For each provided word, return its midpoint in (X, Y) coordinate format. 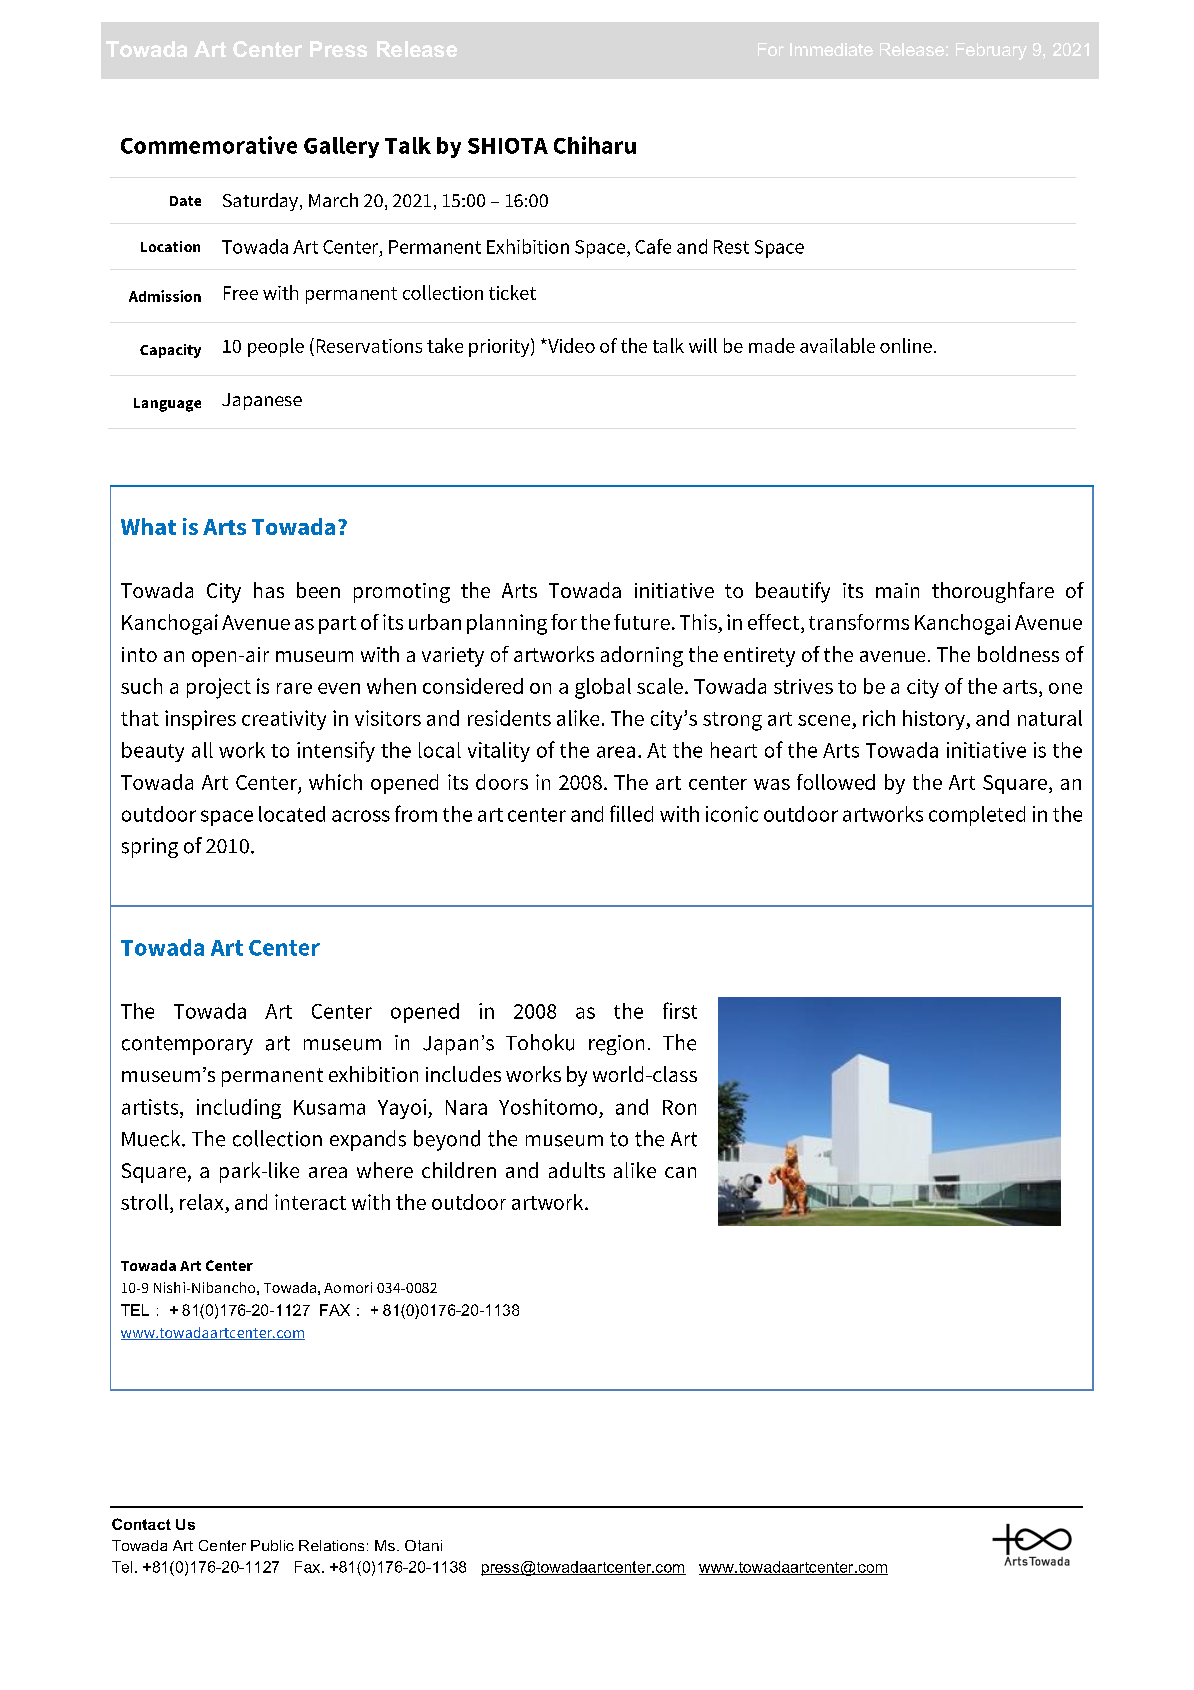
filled (631, 813)
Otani (423, 1545)
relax (201, 1202)
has (269, 590)
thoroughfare (993, 592)
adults (577, 1170)
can (680, 1172)
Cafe (653, 246)
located (292, 814)
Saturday (260, 202)
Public (272, 1545)
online (906, 345)
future (642, 622)
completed (977, 816)
